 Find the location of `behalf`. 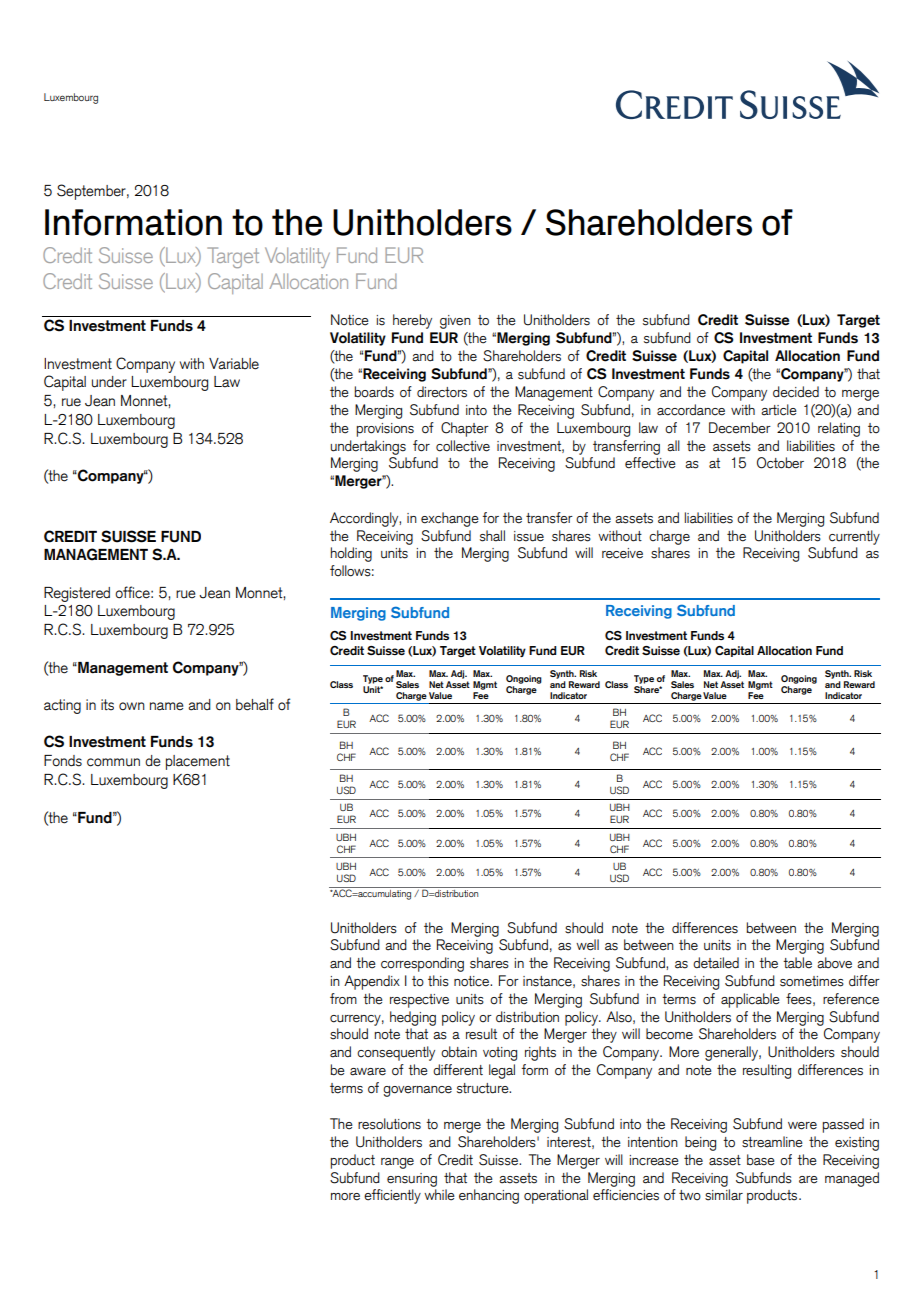

behalf is located at coordinates (255, 704).
